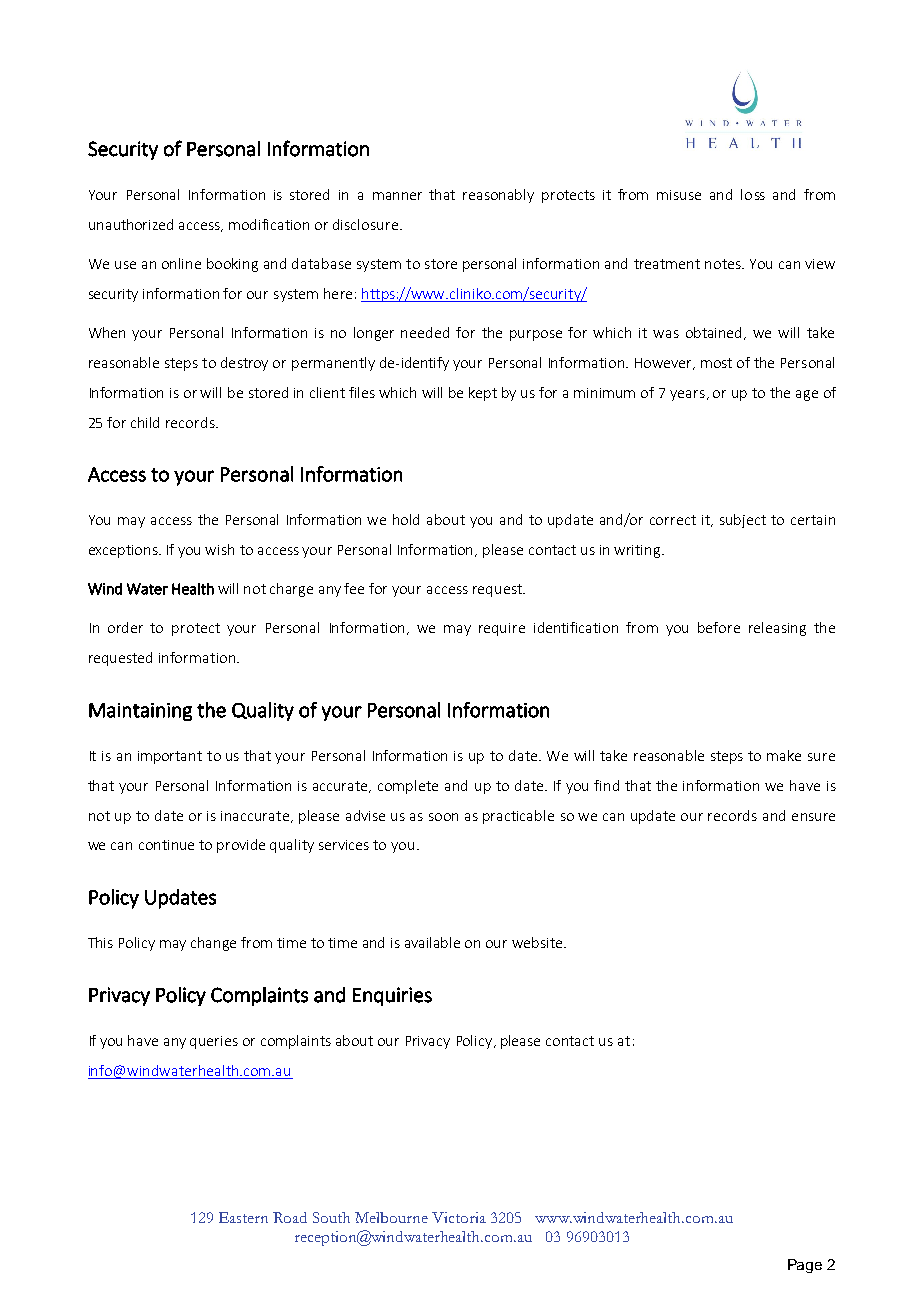 Image resolution: width=924 pixels, height=1308 pixels. Describe the element at coordinates (459, 1217) in the page. I see `Victoria` at that location.
